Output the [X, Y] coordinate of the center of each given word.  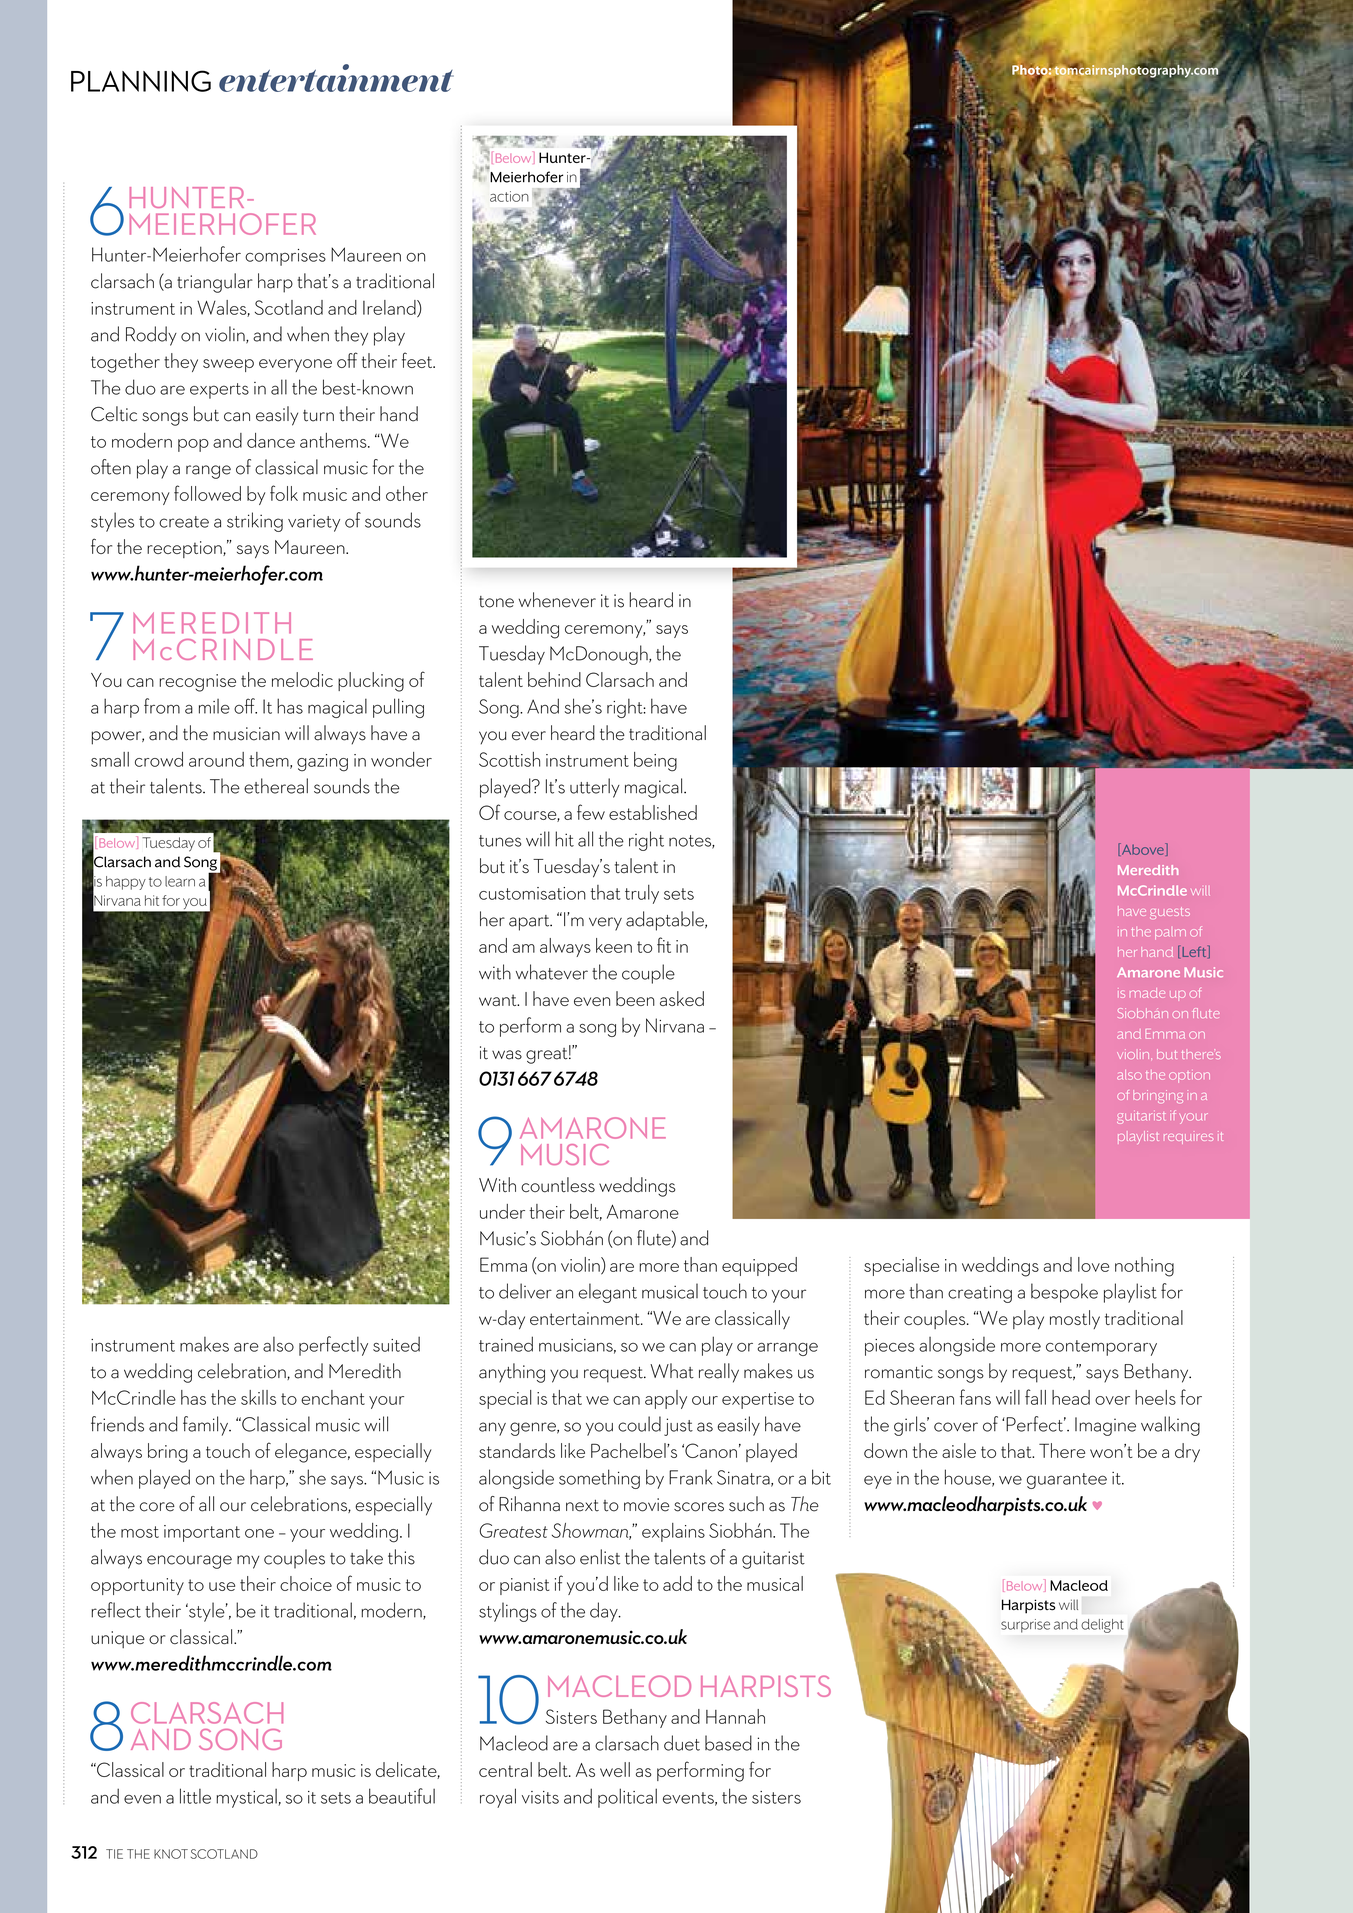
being [655, 762]
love [1093, 1264]
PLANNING [141, 81]
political [627, 1798]
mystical [246, 1798]
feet [418, 360]
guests [1170, 913]
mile [214, 706]
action [509, 196]
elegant [608, 1293]
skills [258, 1397]
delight [1102, 1626]
